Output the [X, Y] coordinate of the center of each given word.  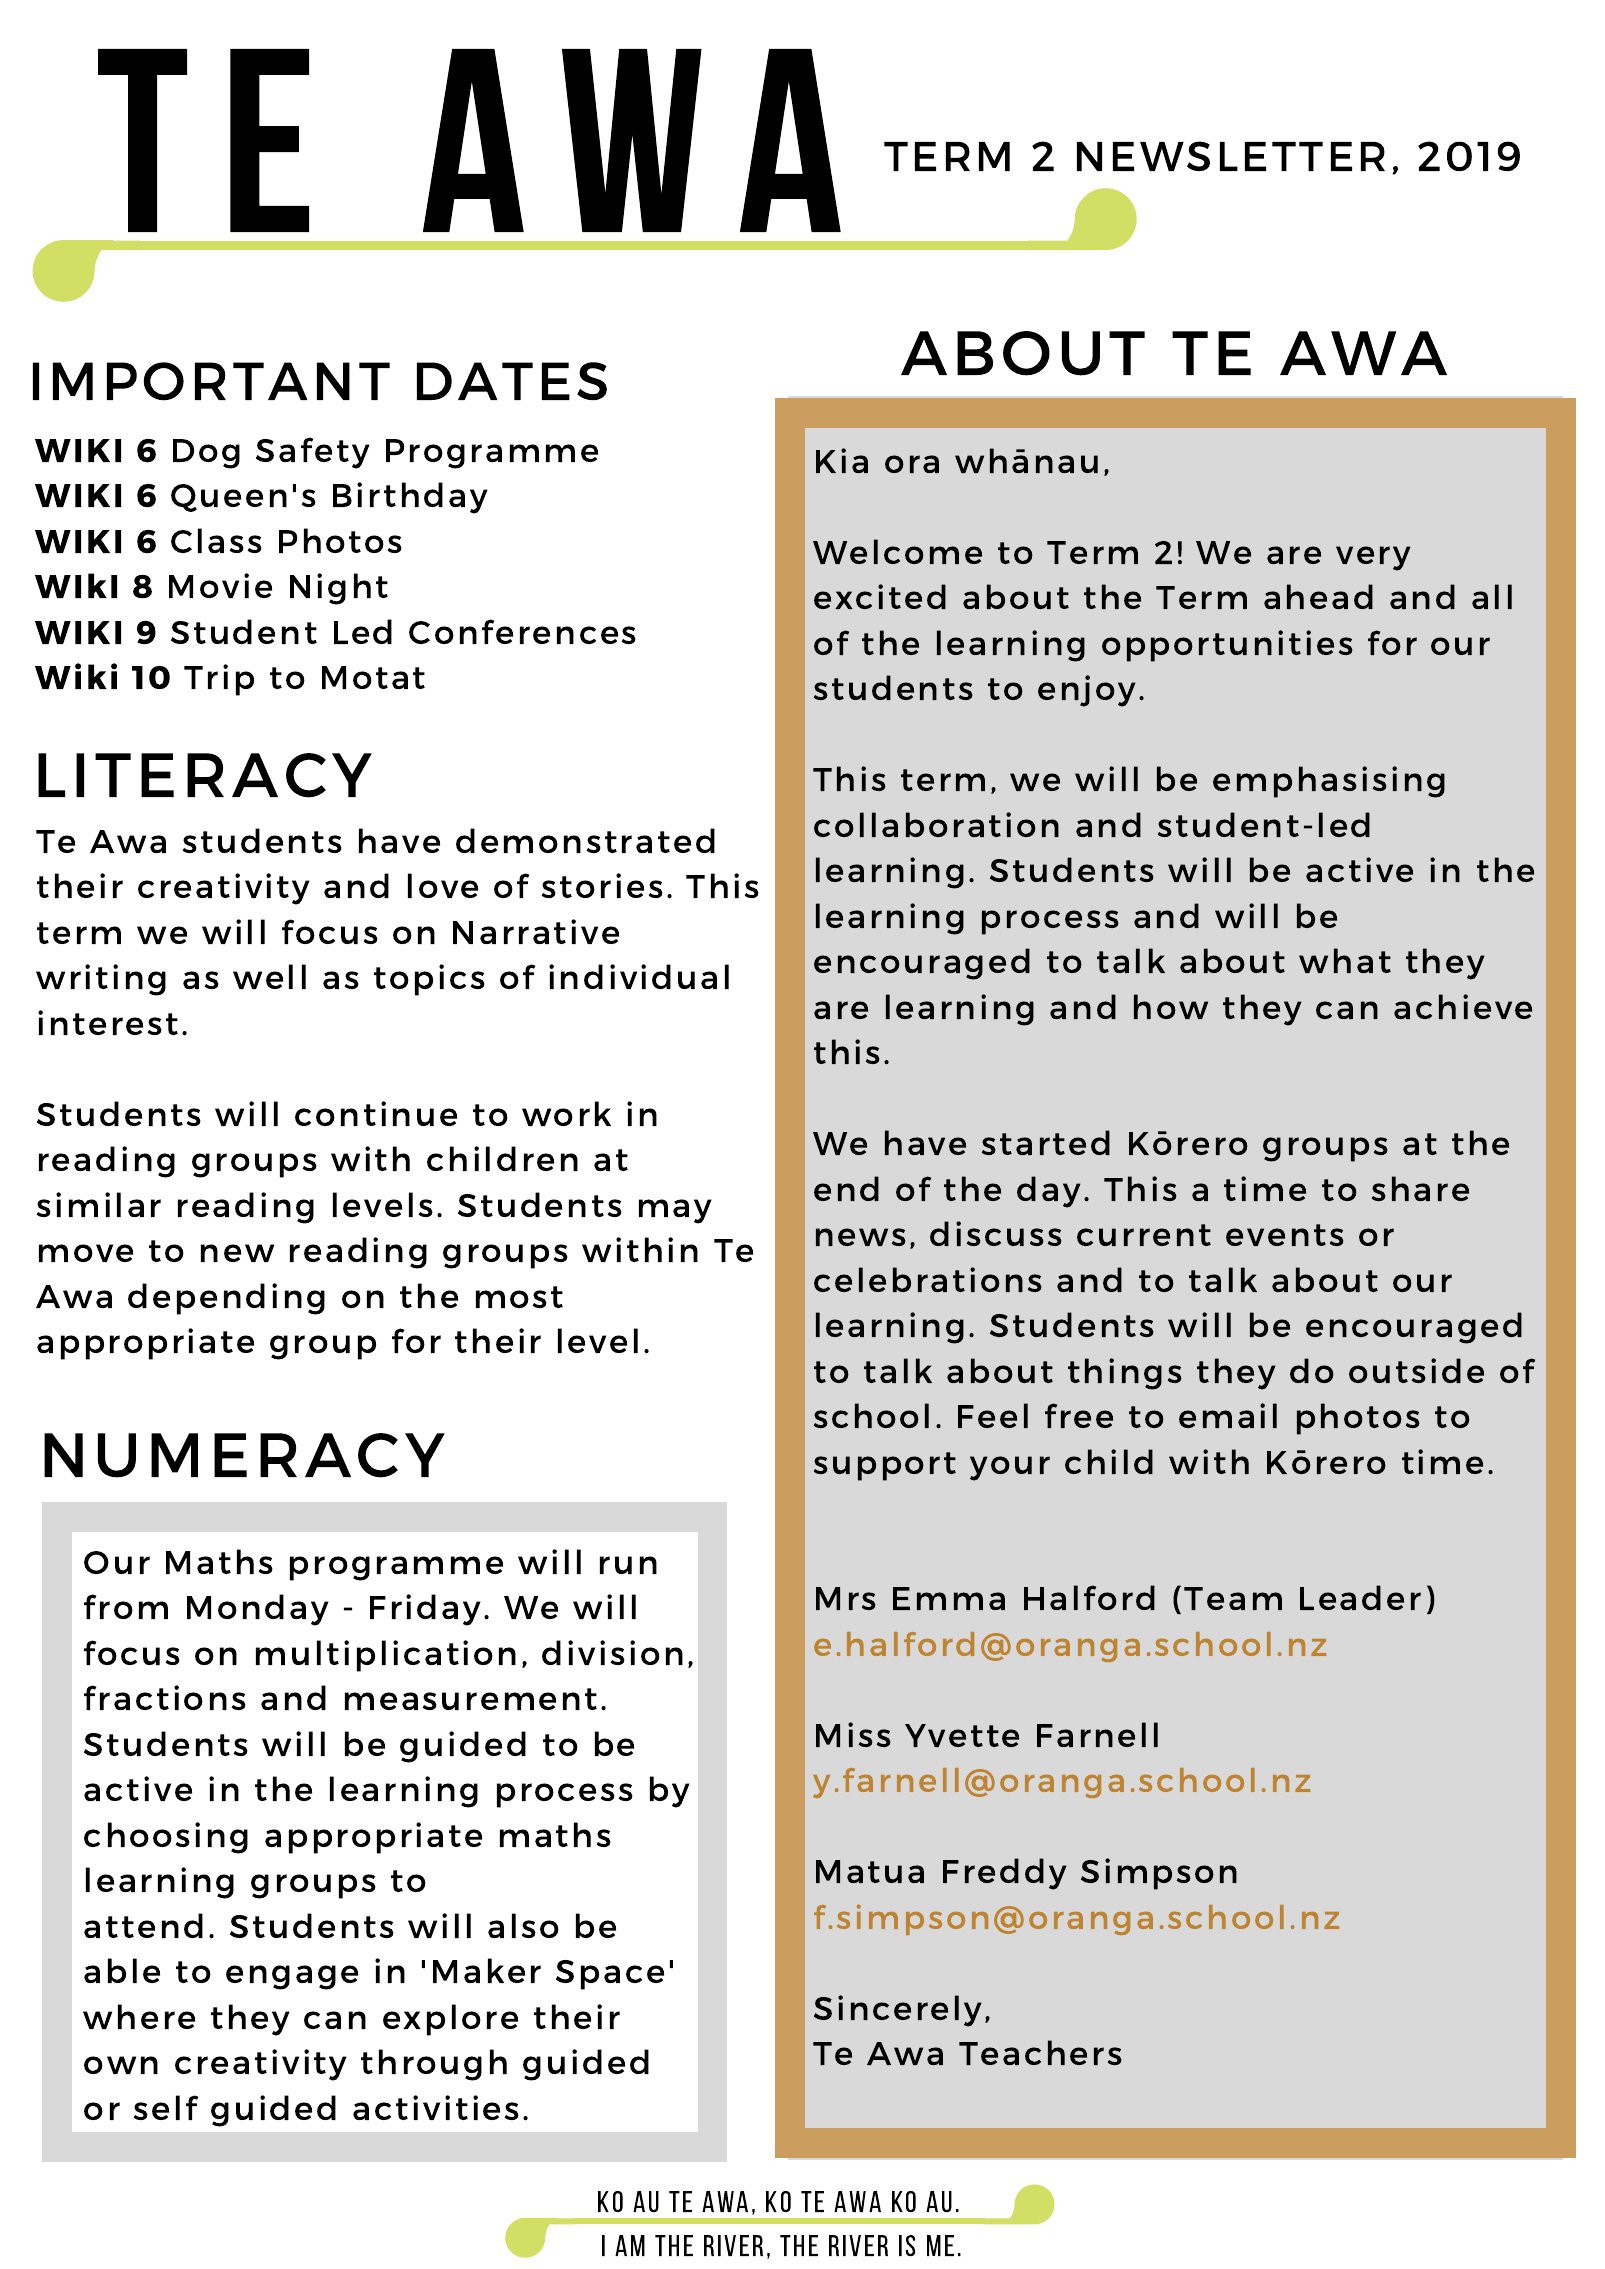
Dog [206, 454]
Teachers [1040, 2052]
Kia [842, 460]
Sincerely [898, 2011]
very [1373, 558]
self [166, 2107]
